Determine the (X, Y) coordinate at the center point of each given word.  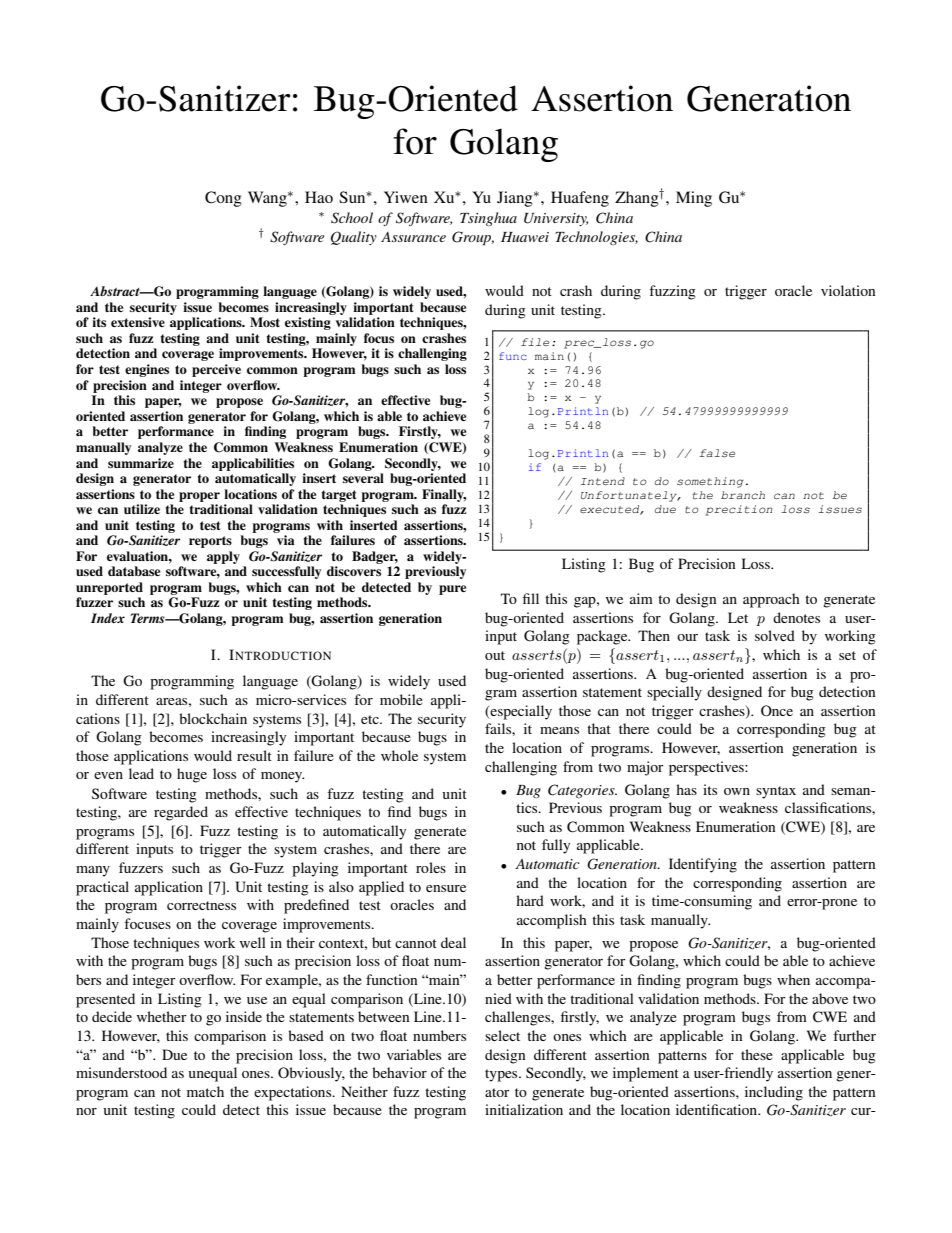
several (363, 478)
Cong (223, 199)
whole (399, 755)
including (774, 1093)
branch (743, 495)
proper (199, 497)
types (502, 1075)
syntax (776, 792)
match (205, 1091)
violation (848, 290)
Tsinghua (488, 219)
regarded (181, 813)
